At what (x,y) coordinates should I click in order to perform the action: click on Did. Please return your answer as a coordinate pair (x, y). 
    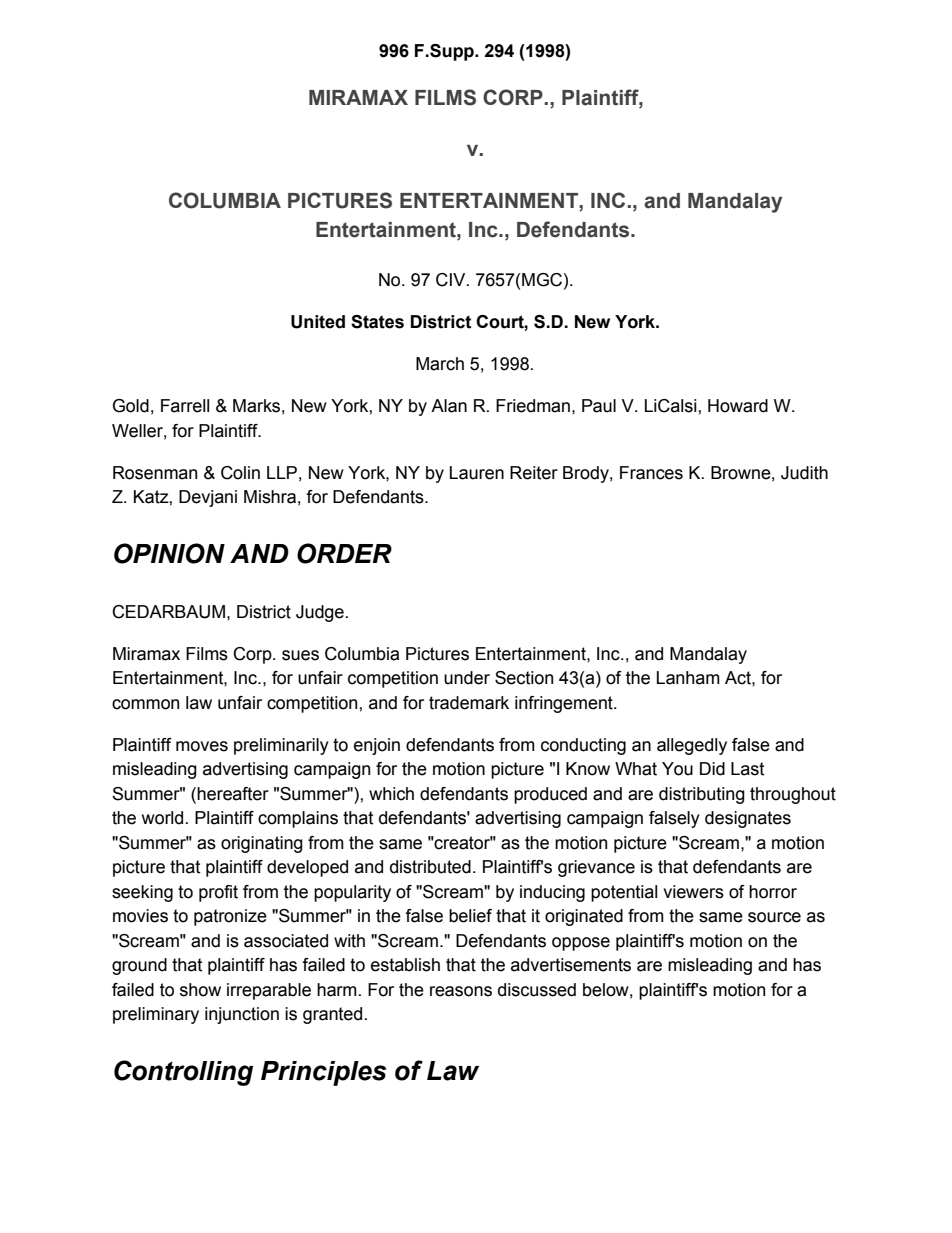
    Looking at the image, I should click on (712, 769).
